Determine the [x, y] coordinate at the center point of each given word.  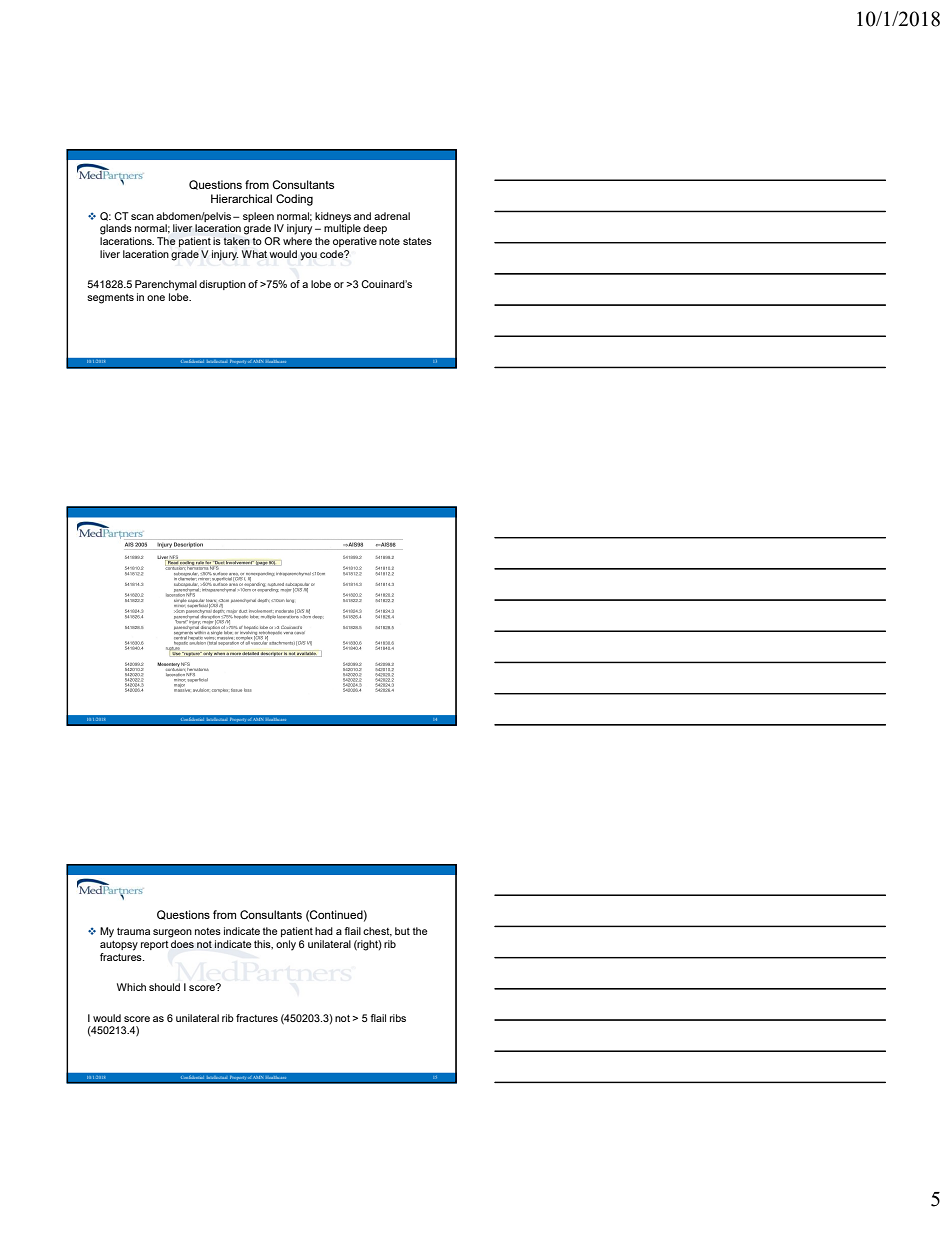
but [402, 931]
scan [142, 217]
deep [375, 229]
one [156, 298]
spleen [258, 217]
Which [131, 987]
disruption [222, 285]
